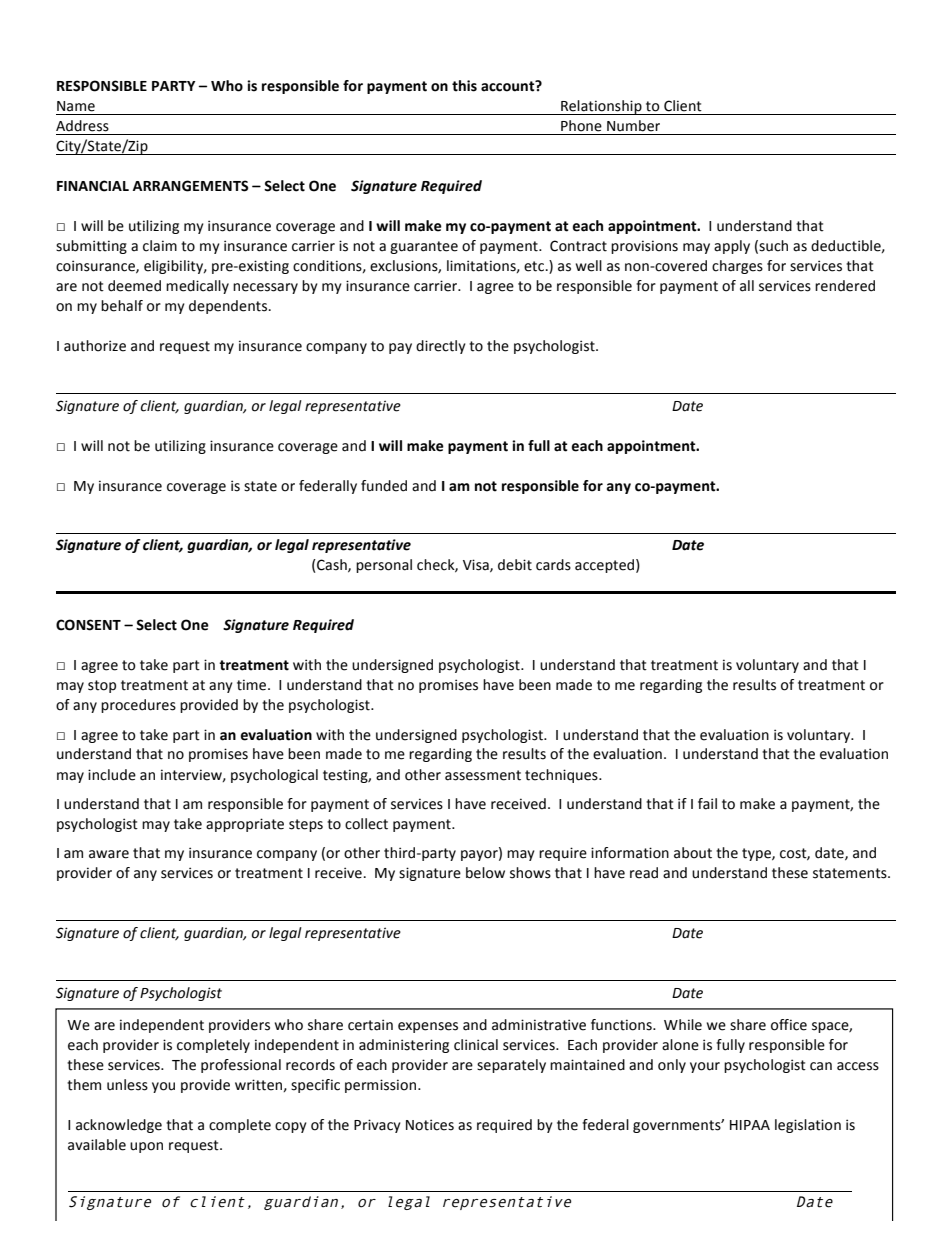 The height and width of the image is (1233, 952). Describe the element at coordinates (515, 565) in the image. I see `debit` at that location.
